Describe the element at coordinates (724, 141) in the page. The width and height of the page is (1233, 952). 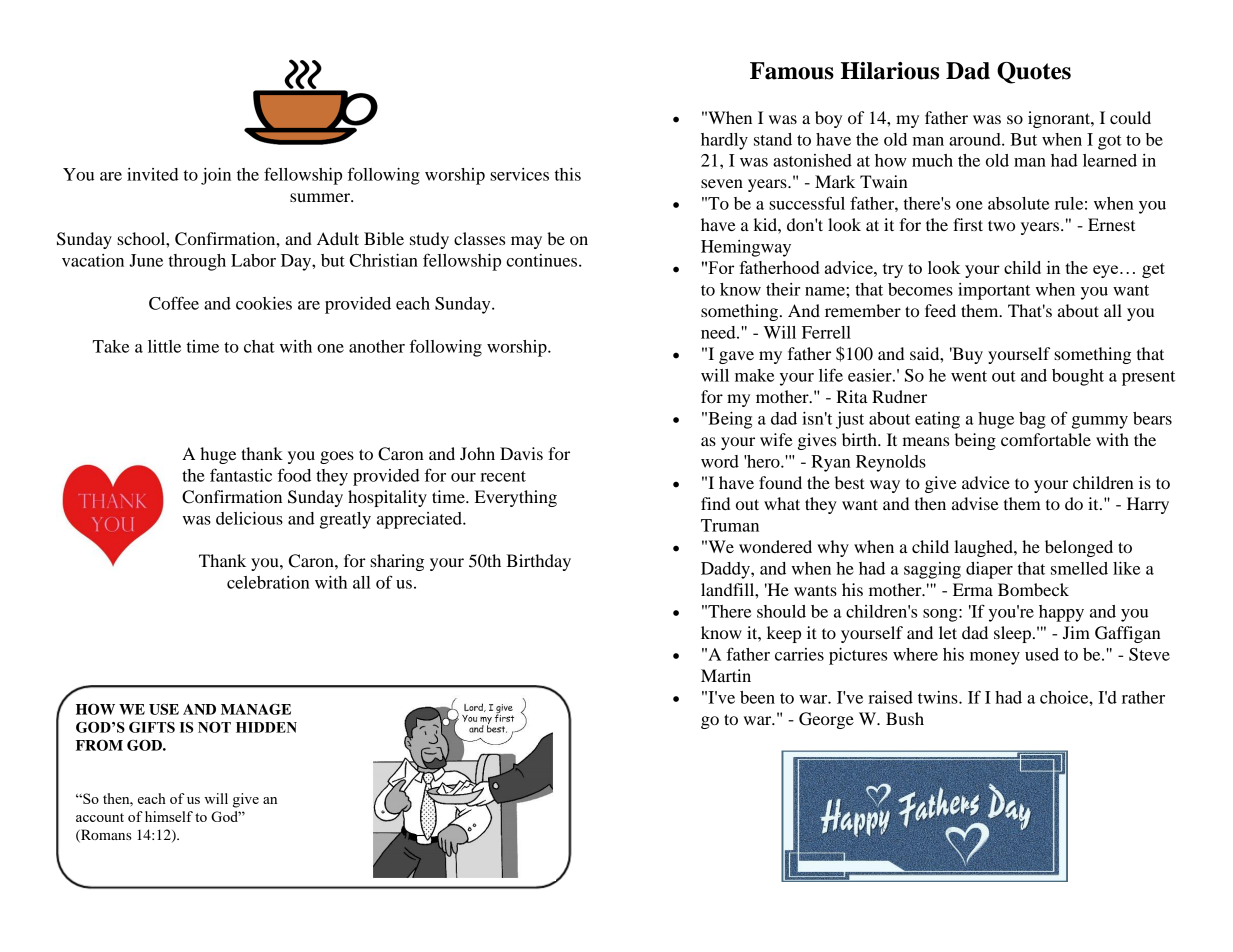
I see `hardly` at that location.
